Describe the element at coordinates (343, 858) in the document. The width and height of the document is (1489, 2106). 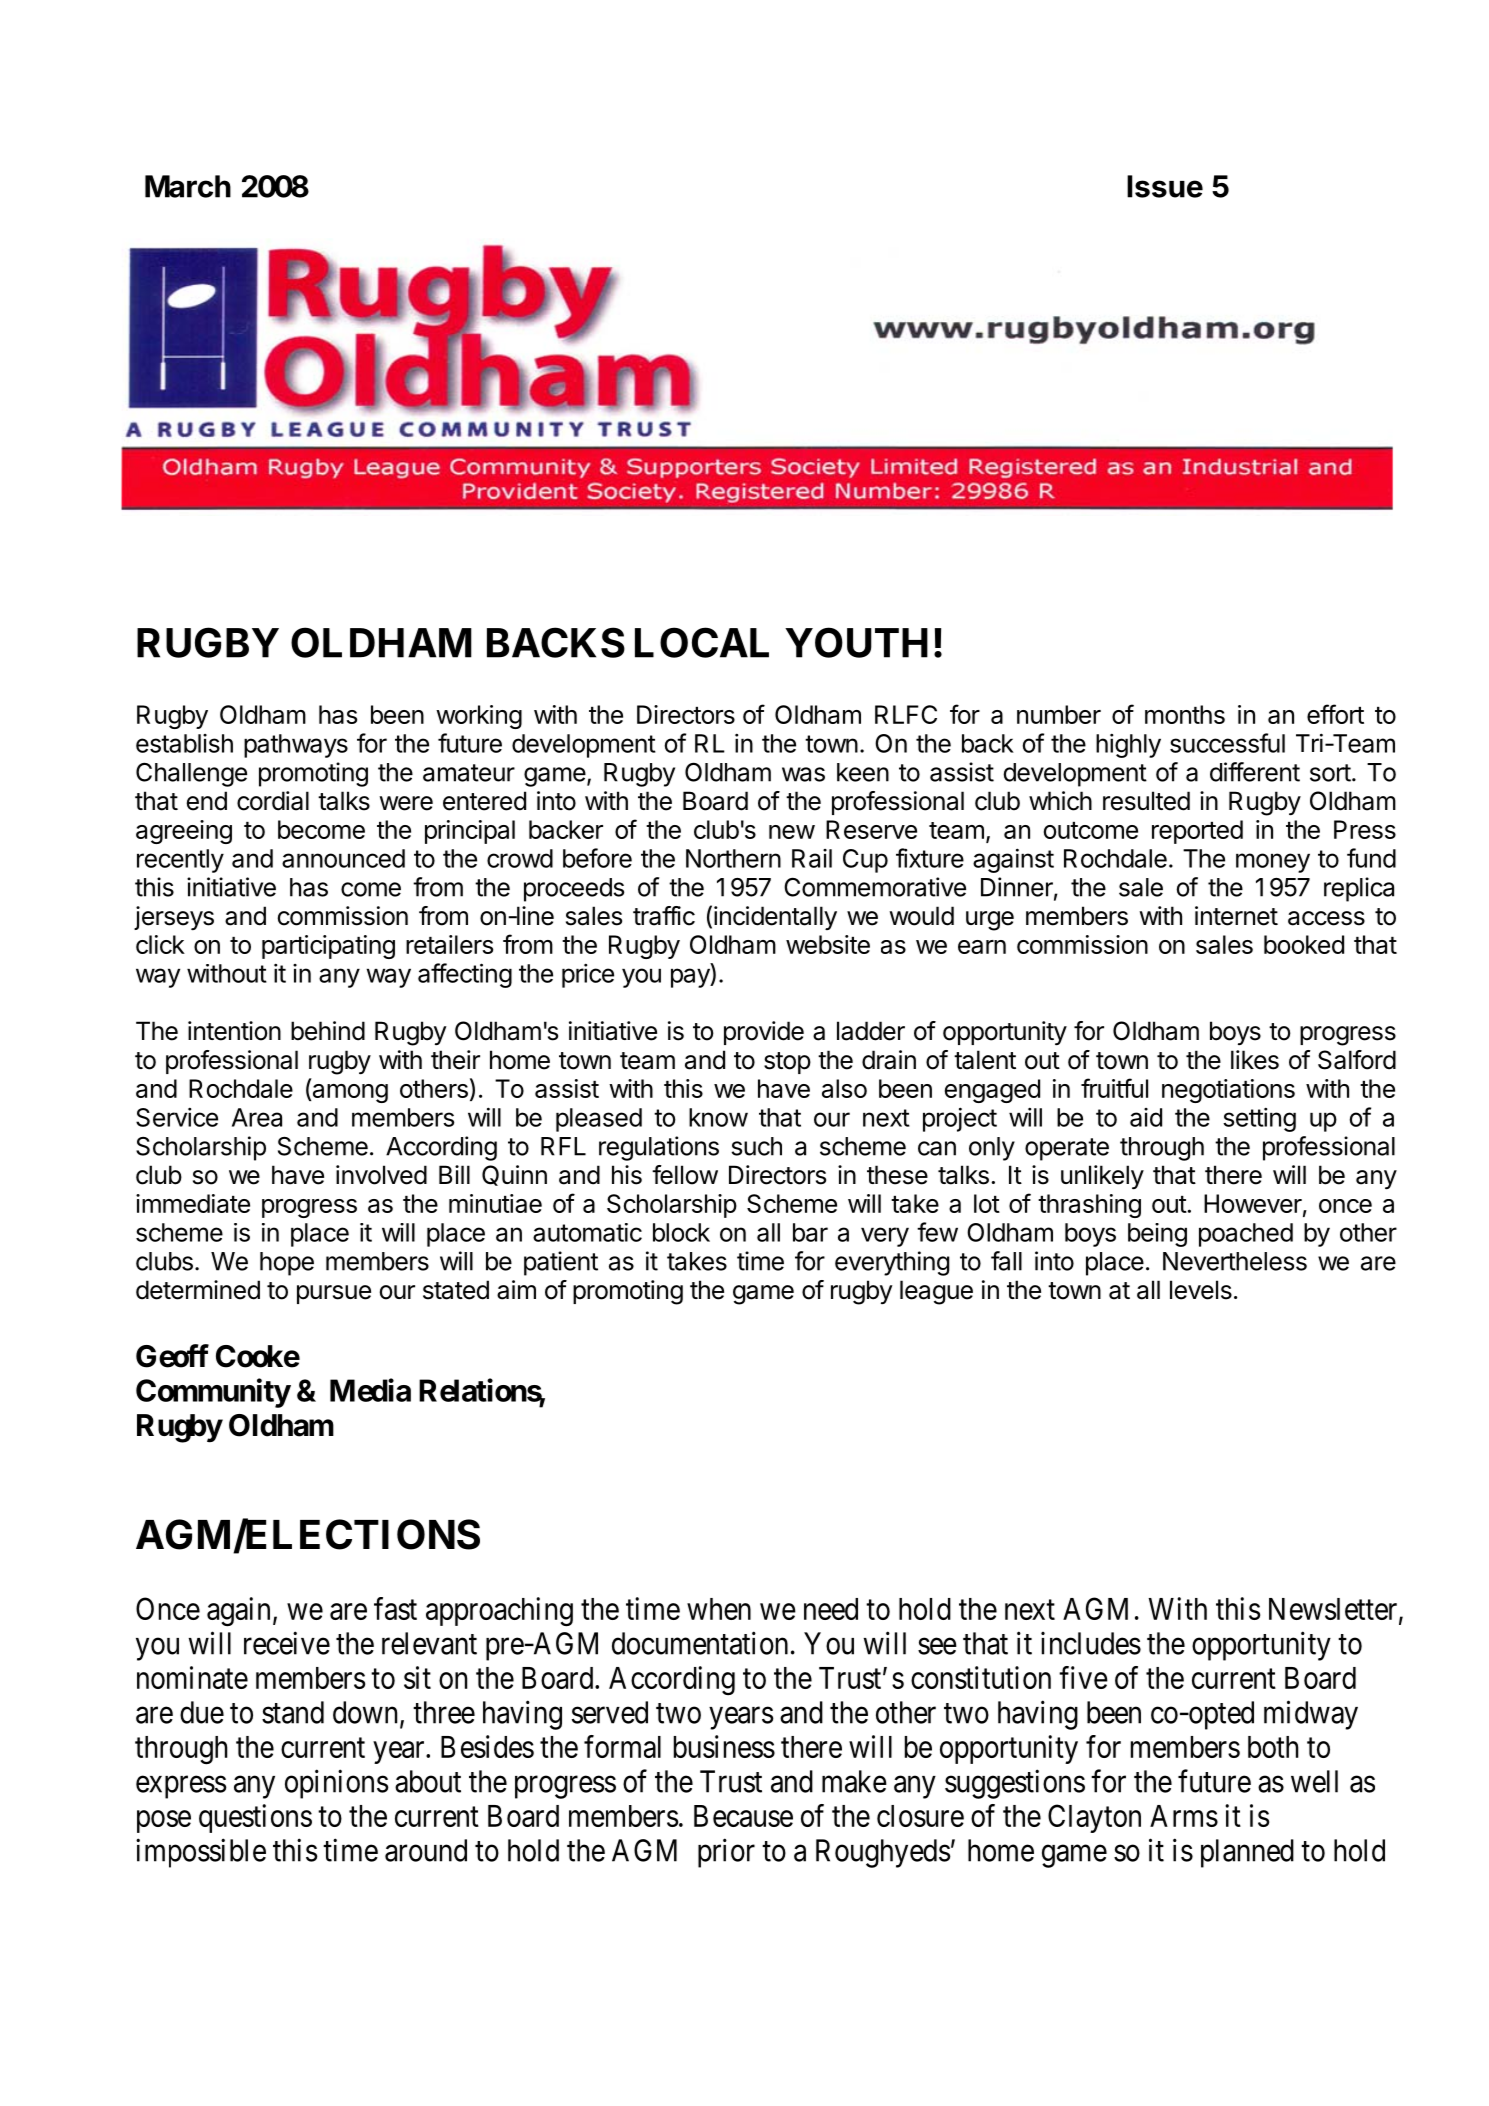
I see `announced` at that location.
